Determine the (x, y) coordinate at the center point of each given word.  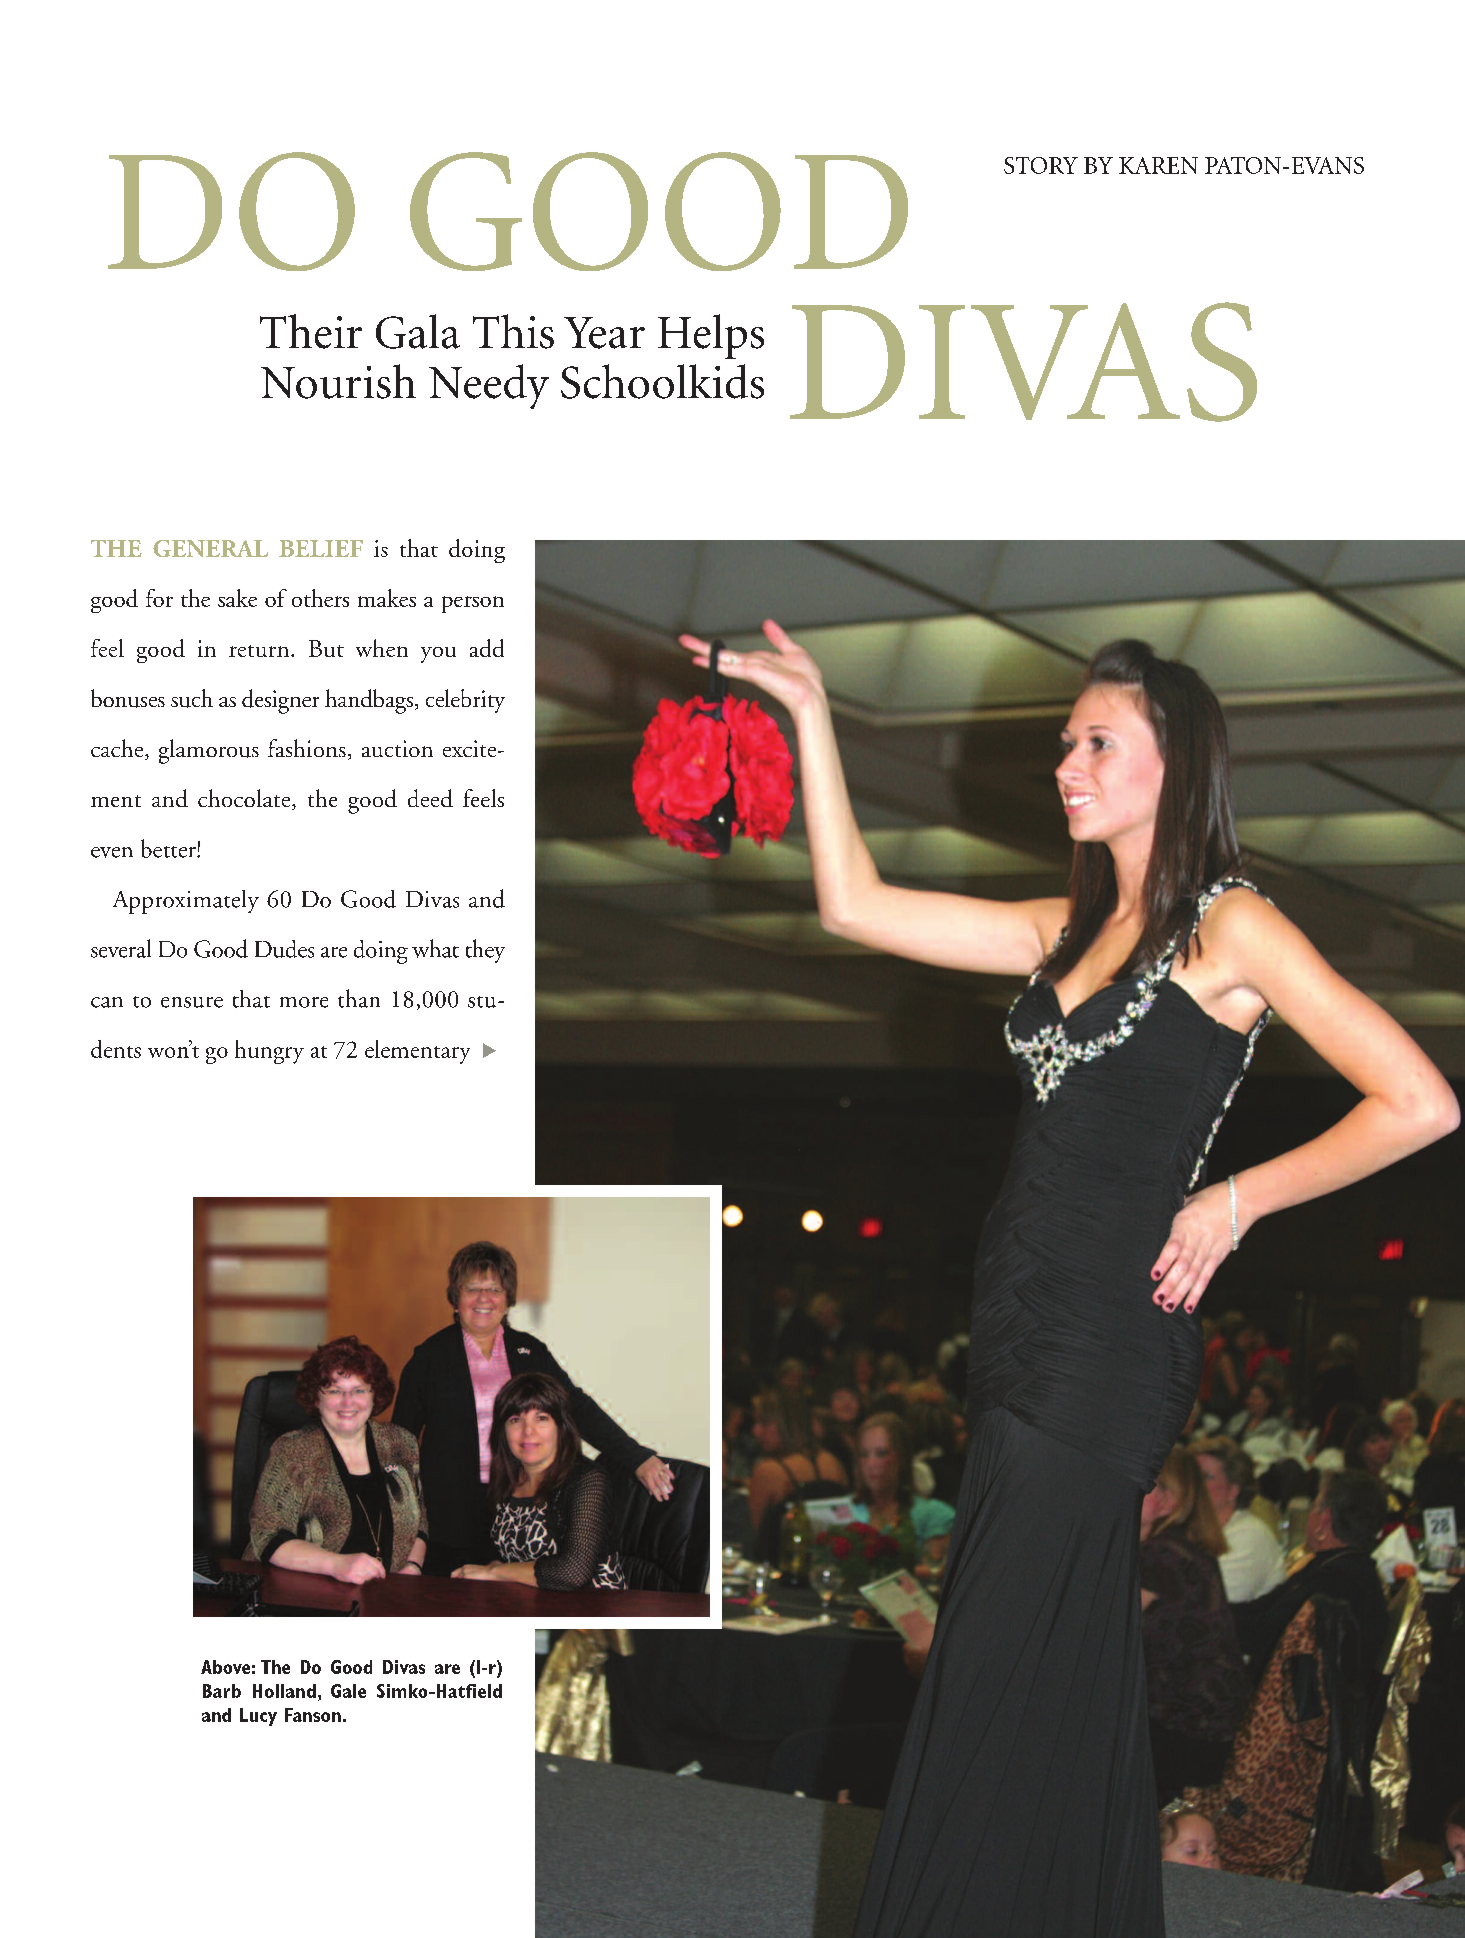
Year (604, 333)
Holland (284, 1691)
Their (311, 331)
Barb (222, 1691)
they (485, 951)
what (435, 948)
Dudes (284, 949)
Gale (348, 1691)
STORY (1041, 165)
